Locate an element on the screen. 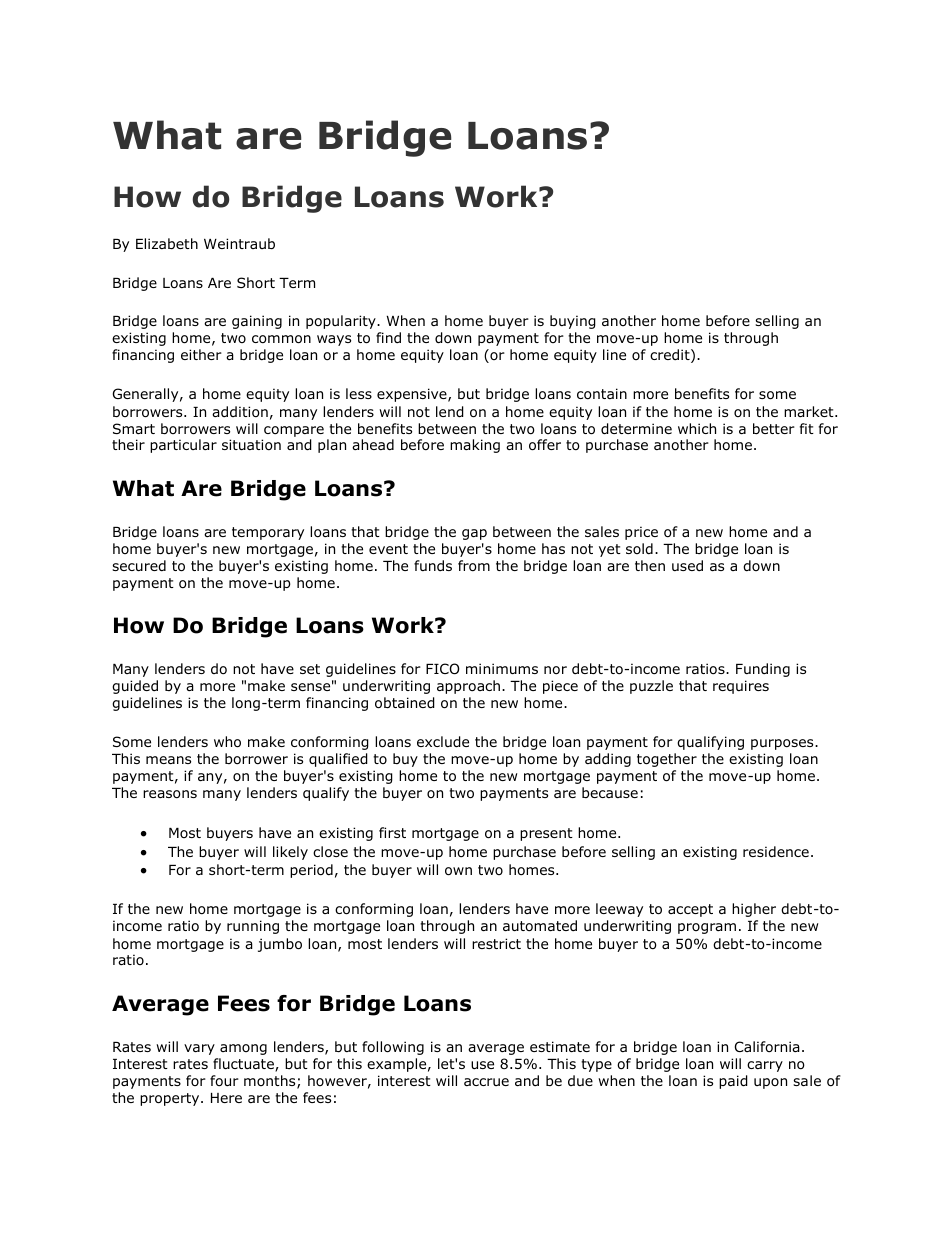 Image resolution: width=952 pixels, height=1233 pixels. Weintraub is located at coordinates (239, 243).
